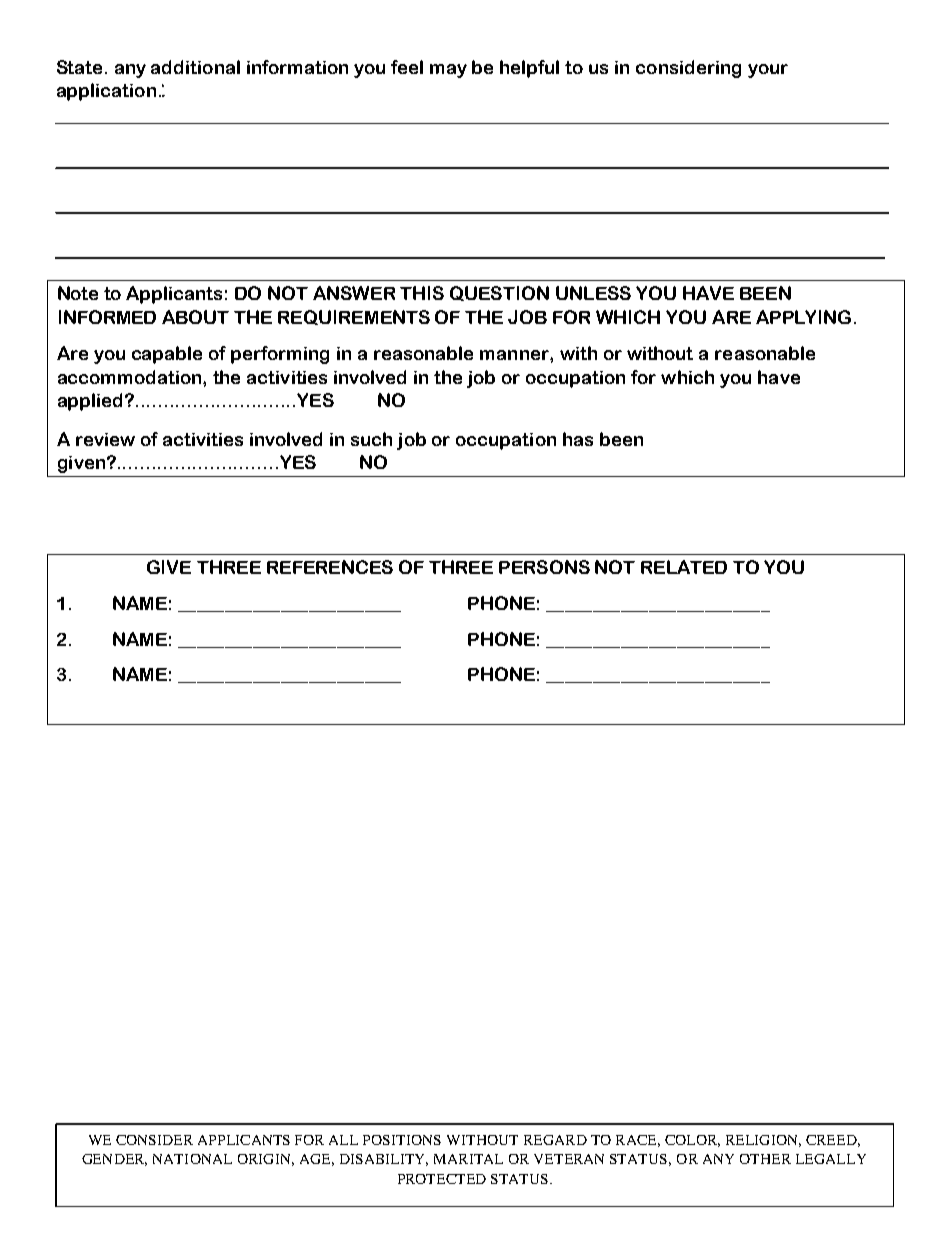 The image size is (952, 1233). Describe the element at coordinates (105, 439) in the screenshot. I see `review` at that location.
